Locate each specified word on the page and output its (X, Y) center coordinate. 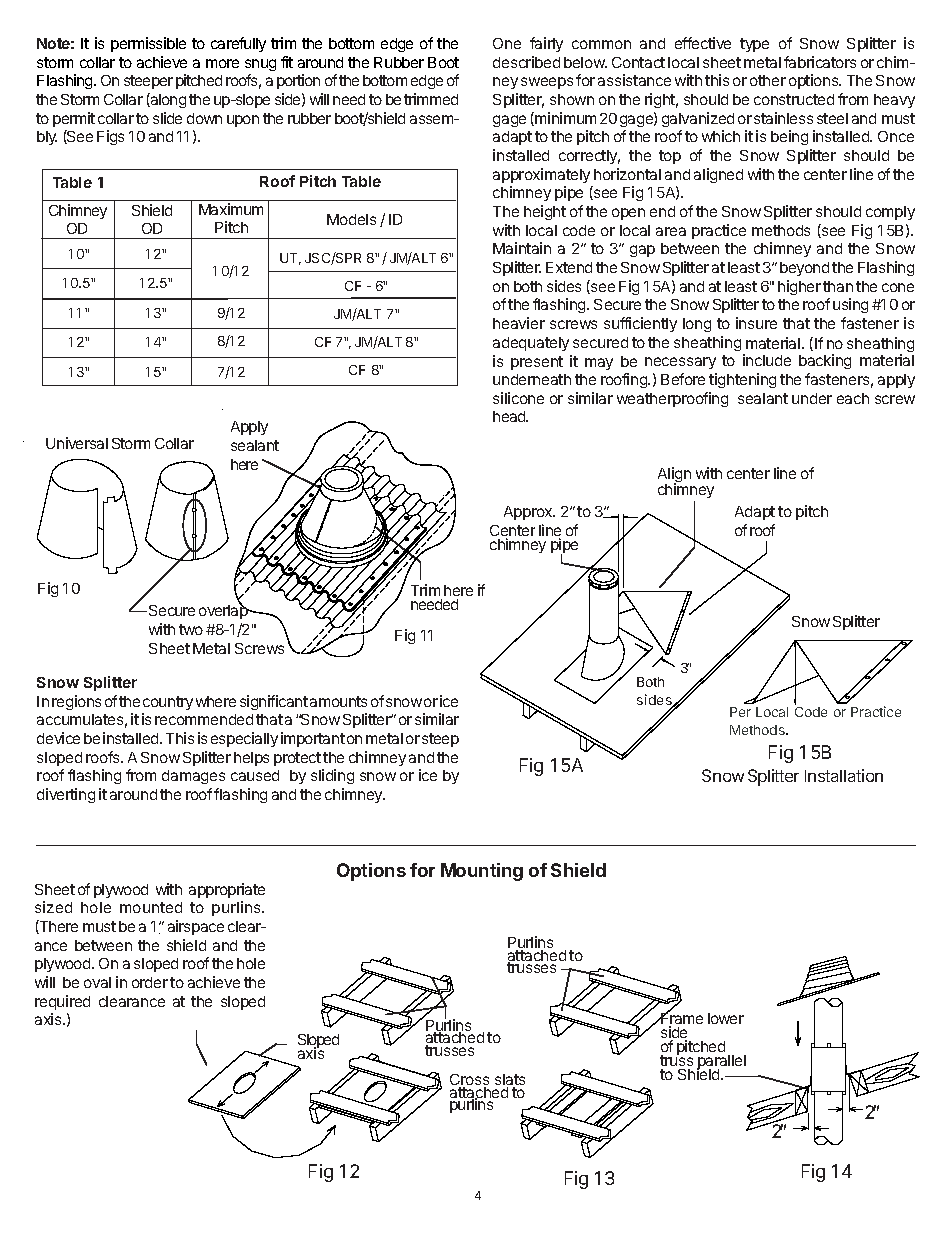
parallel (721, 1064)
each (853, 398)
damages (193, 777)
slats (510, 1081)
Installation (844, 775)
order (150, 982)
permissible (148, 44)
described (526, 62)
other (768, 80)
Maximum (231, 209)
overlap (224, 611)
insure (756, 323)
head (510, 416)
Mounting (482, 872)
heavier (519, 323)
